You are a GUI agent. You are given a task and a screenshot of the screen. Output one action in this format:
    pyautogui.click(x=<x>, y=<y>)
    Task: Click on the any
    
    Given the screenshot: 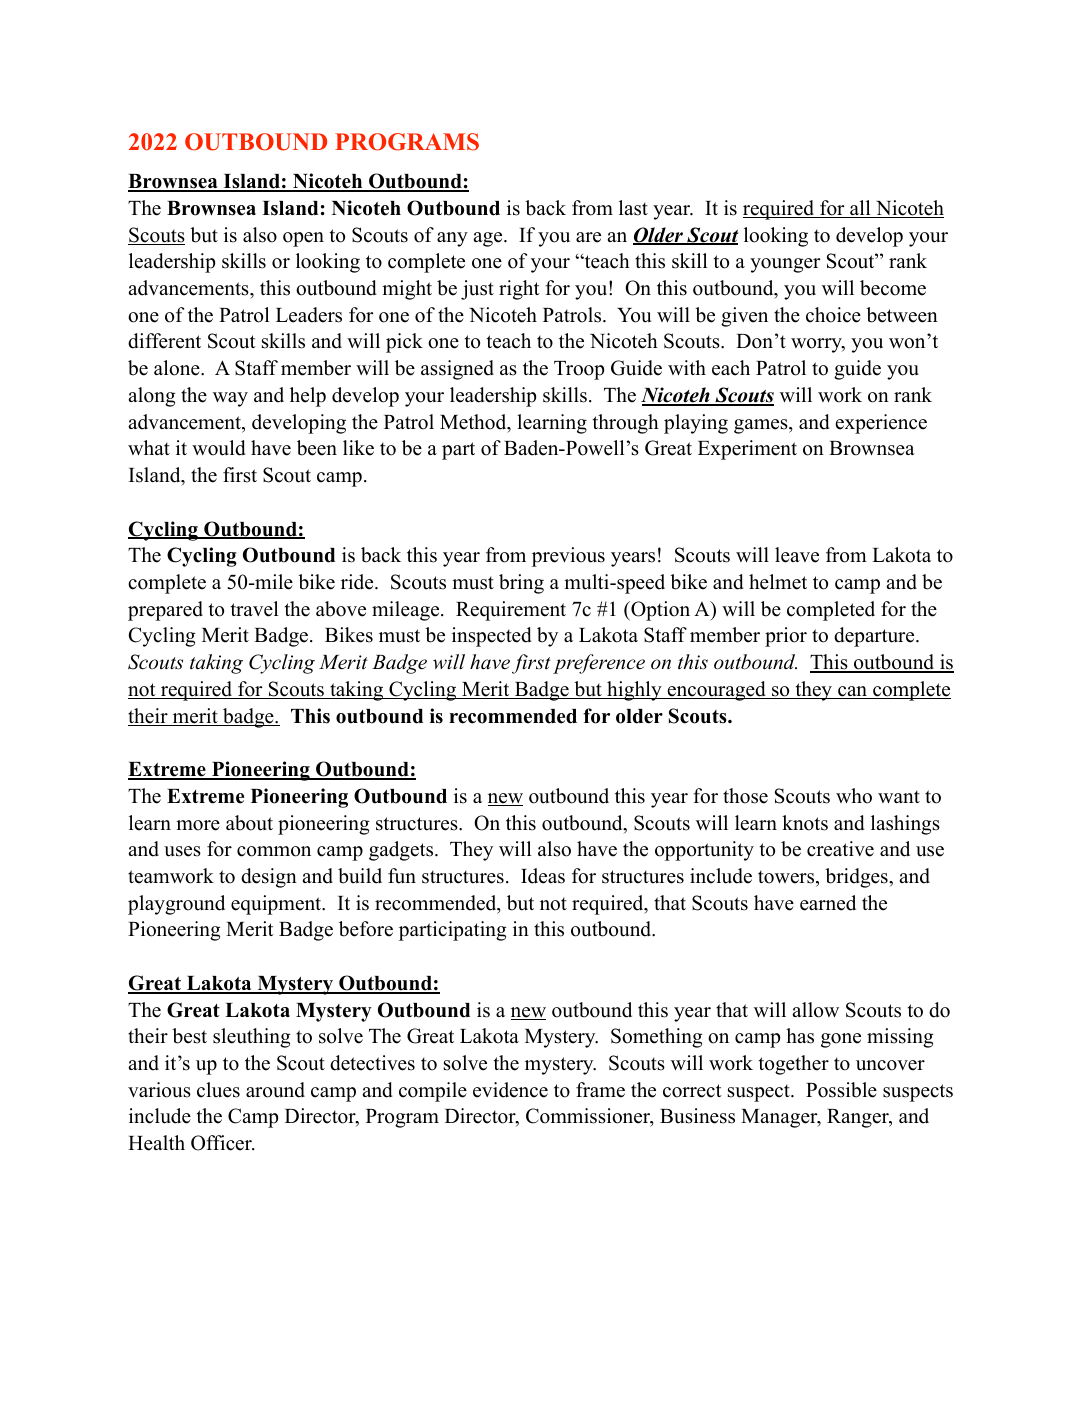 What is the action you would take?
    pyautogui.click(x=452, y=239)
